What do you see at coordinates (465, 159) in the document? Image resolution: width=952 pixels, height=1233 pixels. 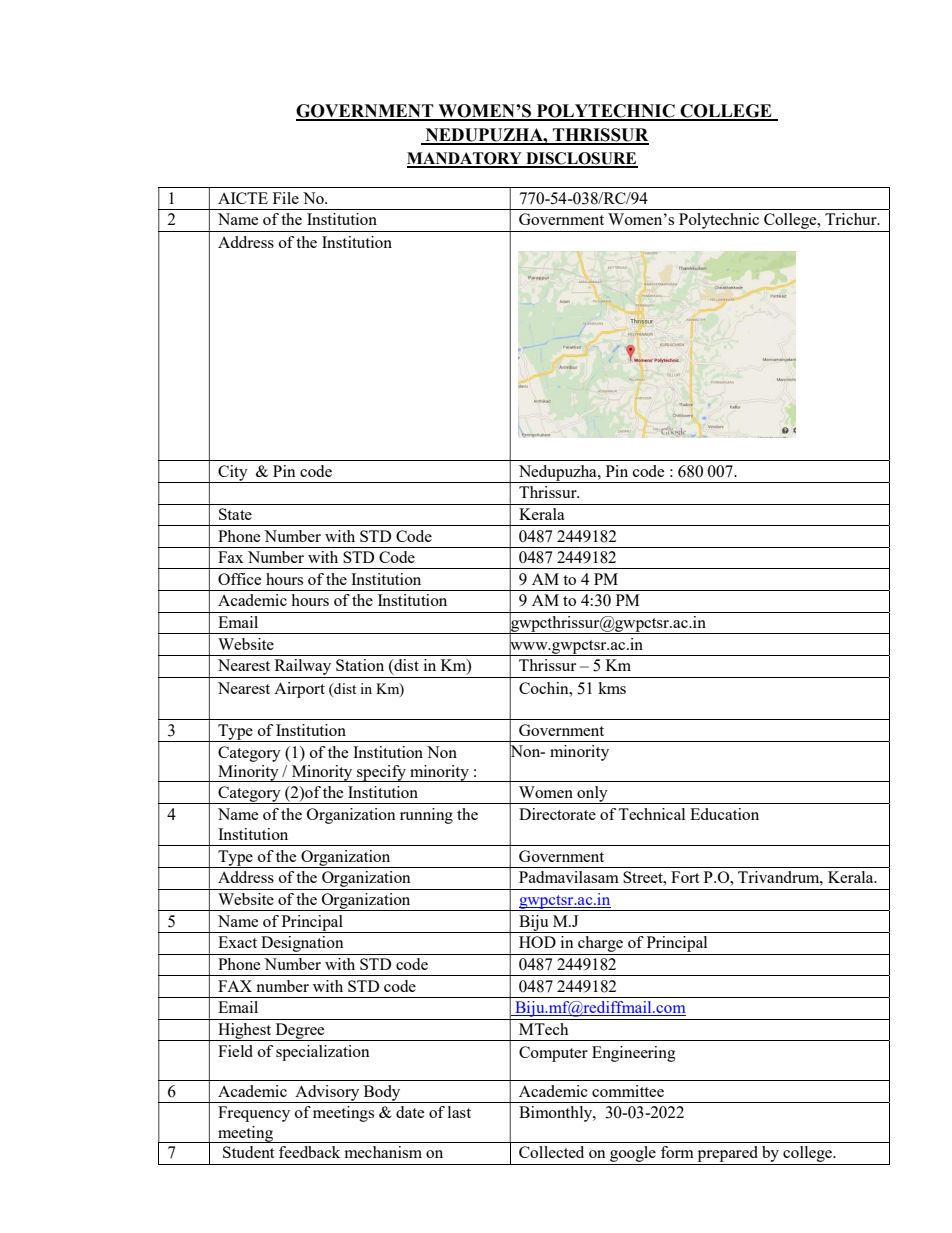 I see `MANDATORY` at bounding box center [465, 159].
